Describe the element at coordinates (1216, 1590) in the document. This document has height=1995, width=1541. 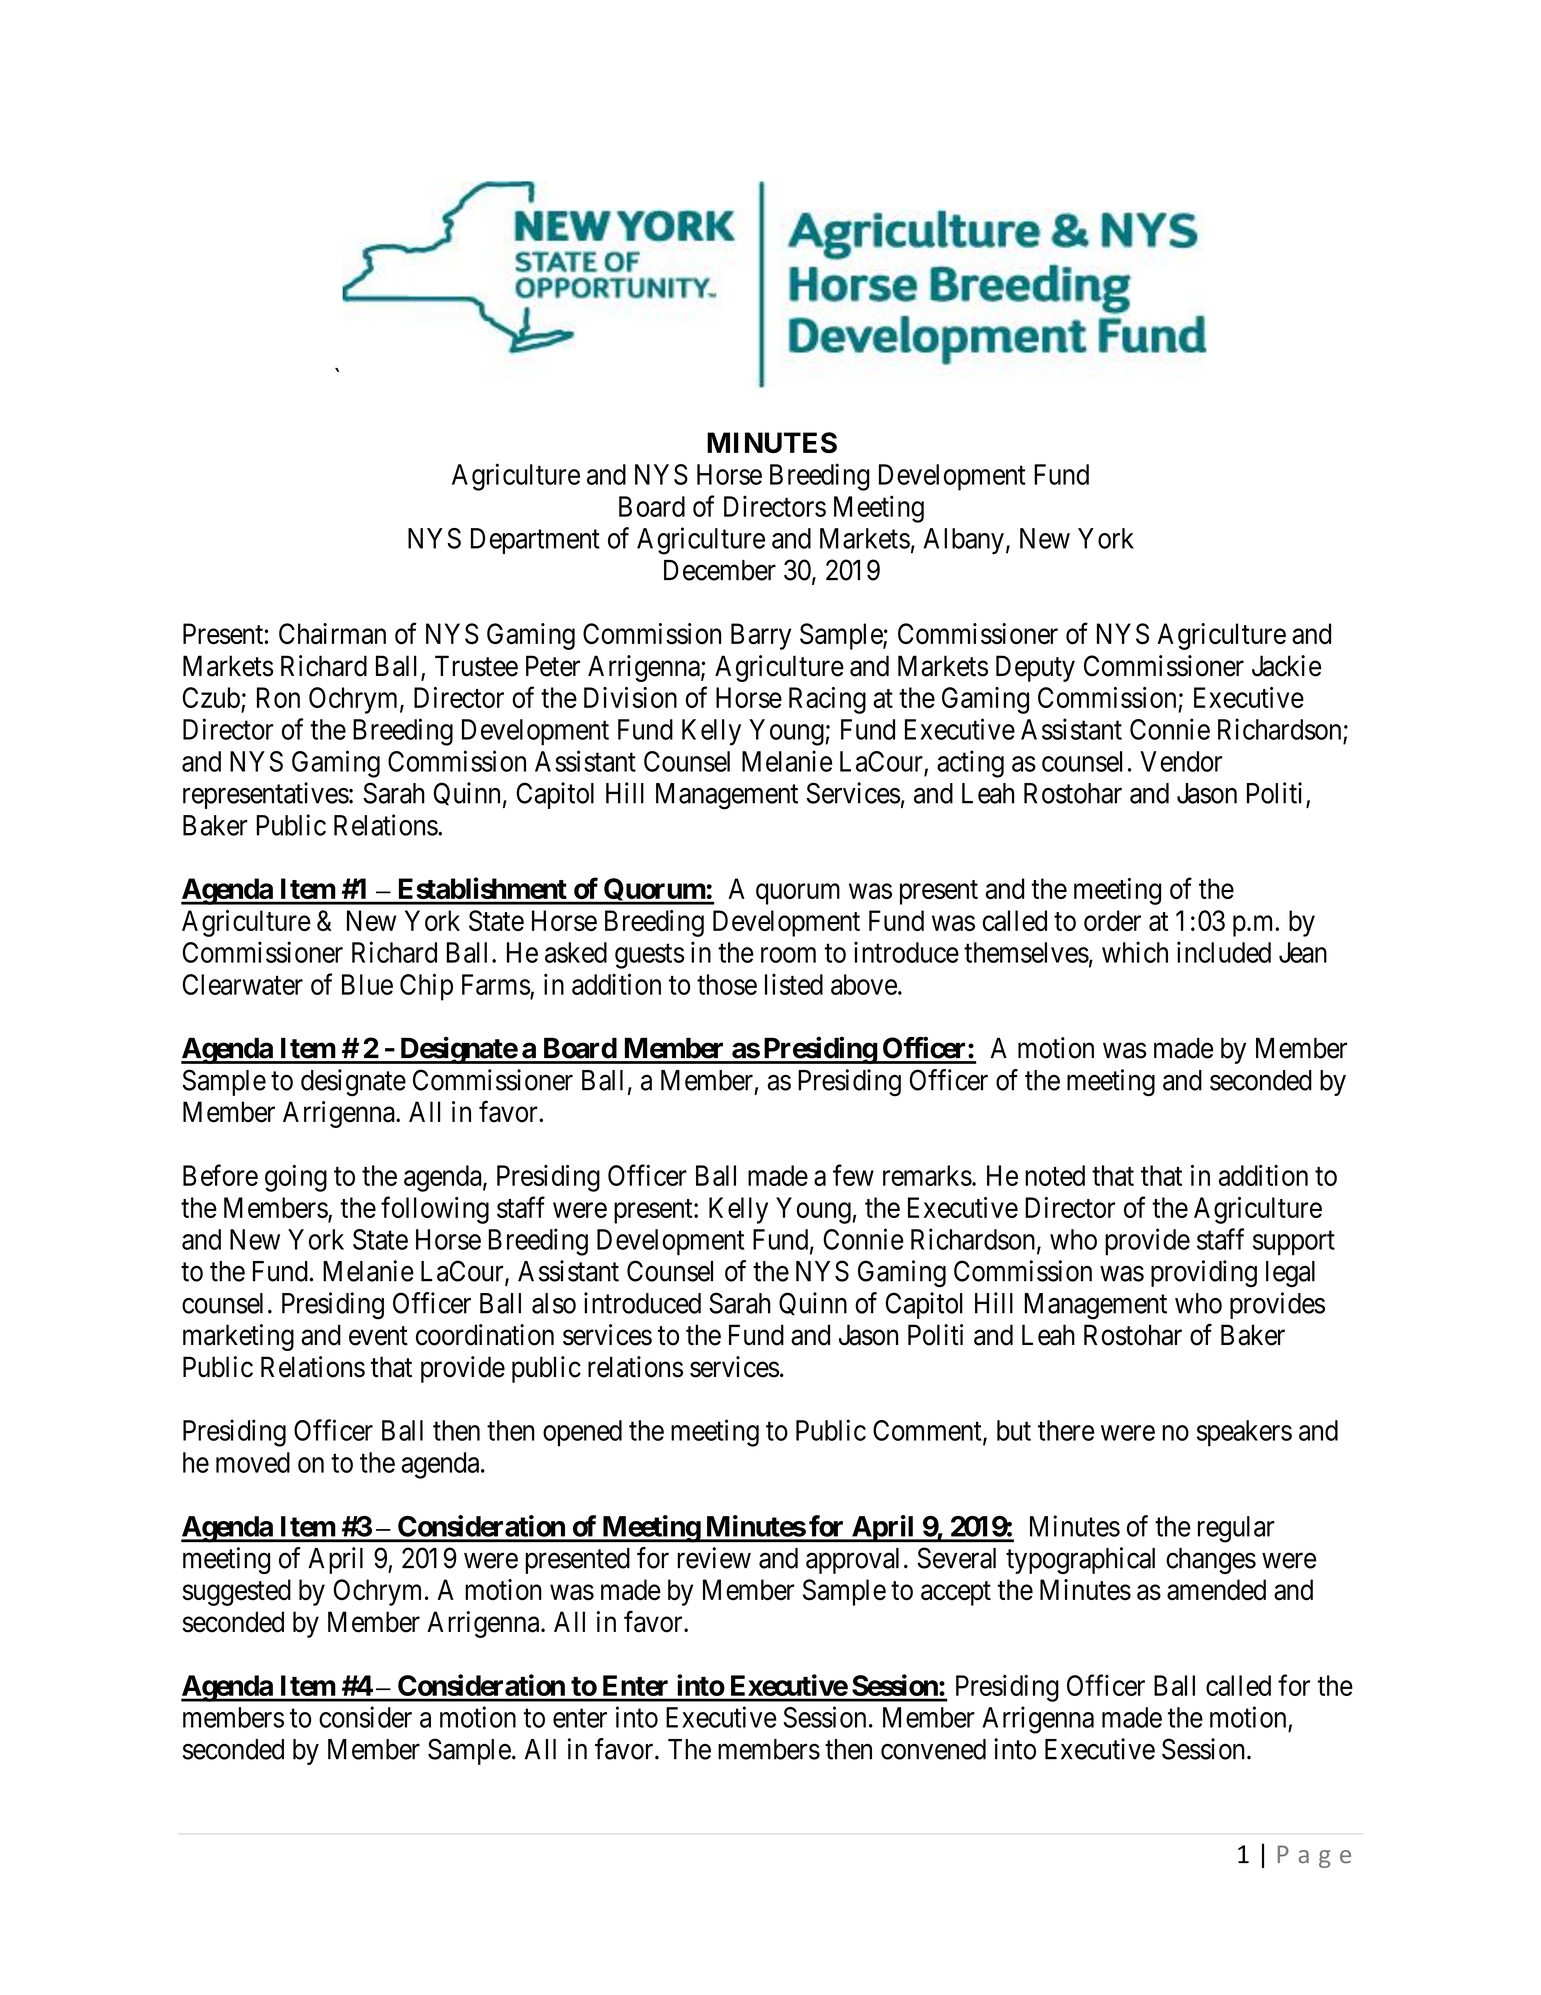
I see `amended` at that location.
